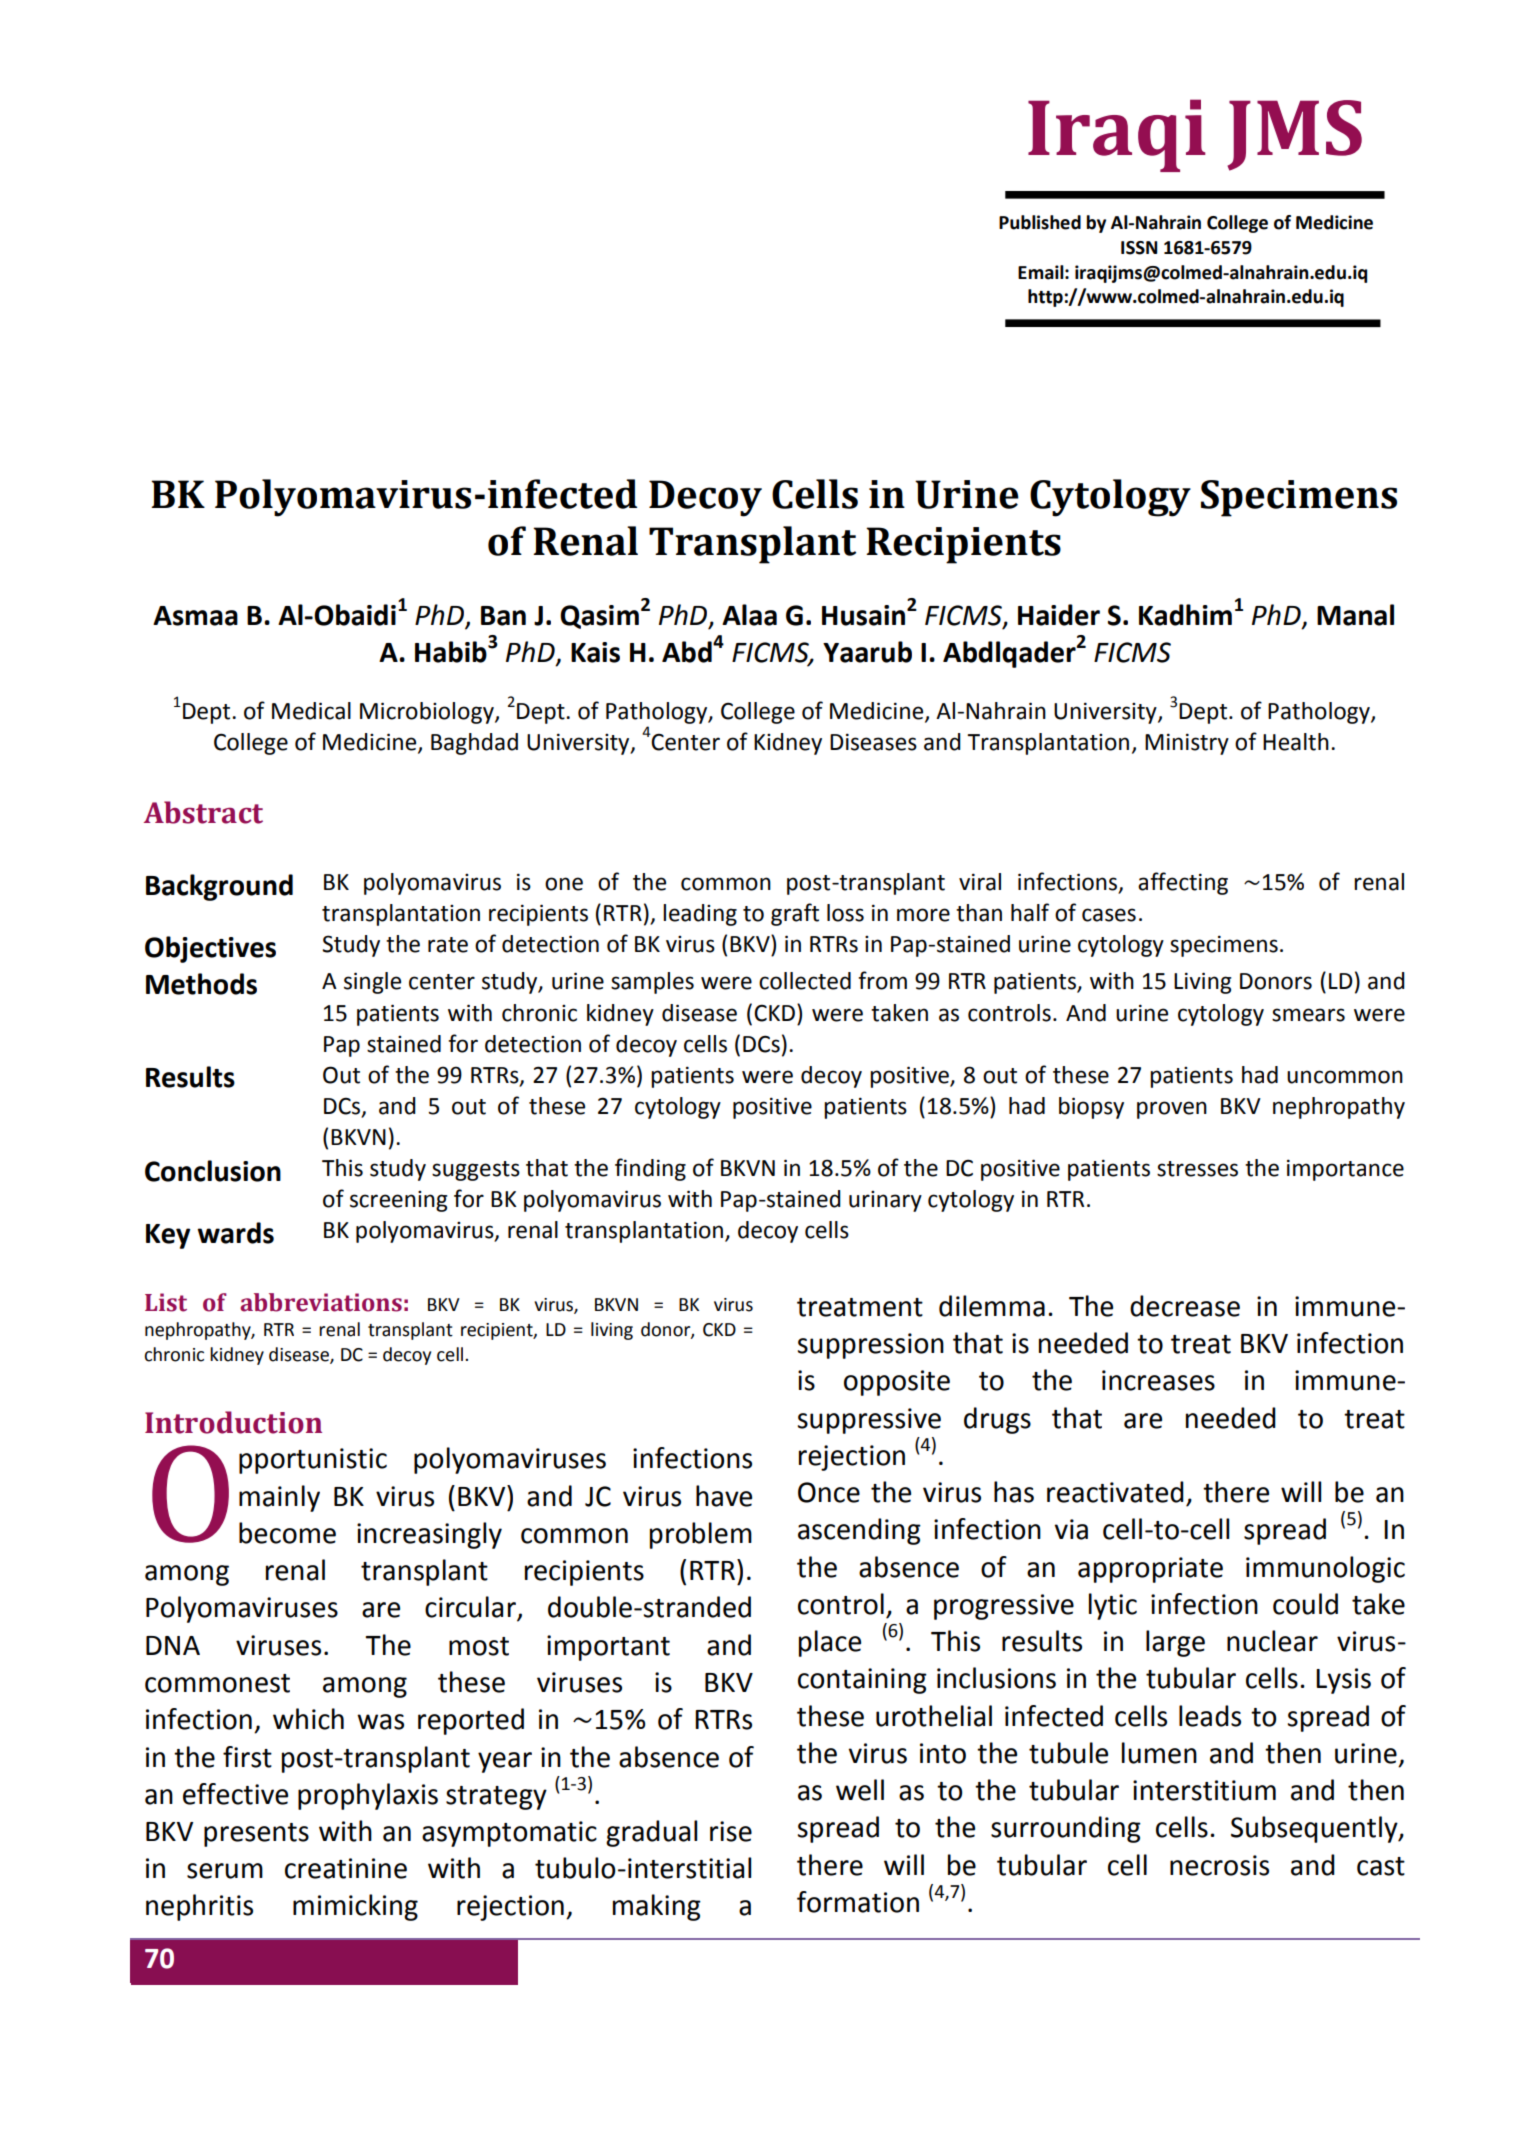 This image has height=2141, width=1514. Describe the element at coordinates (749, 615) in the image. I see `Alaa` at that location.
